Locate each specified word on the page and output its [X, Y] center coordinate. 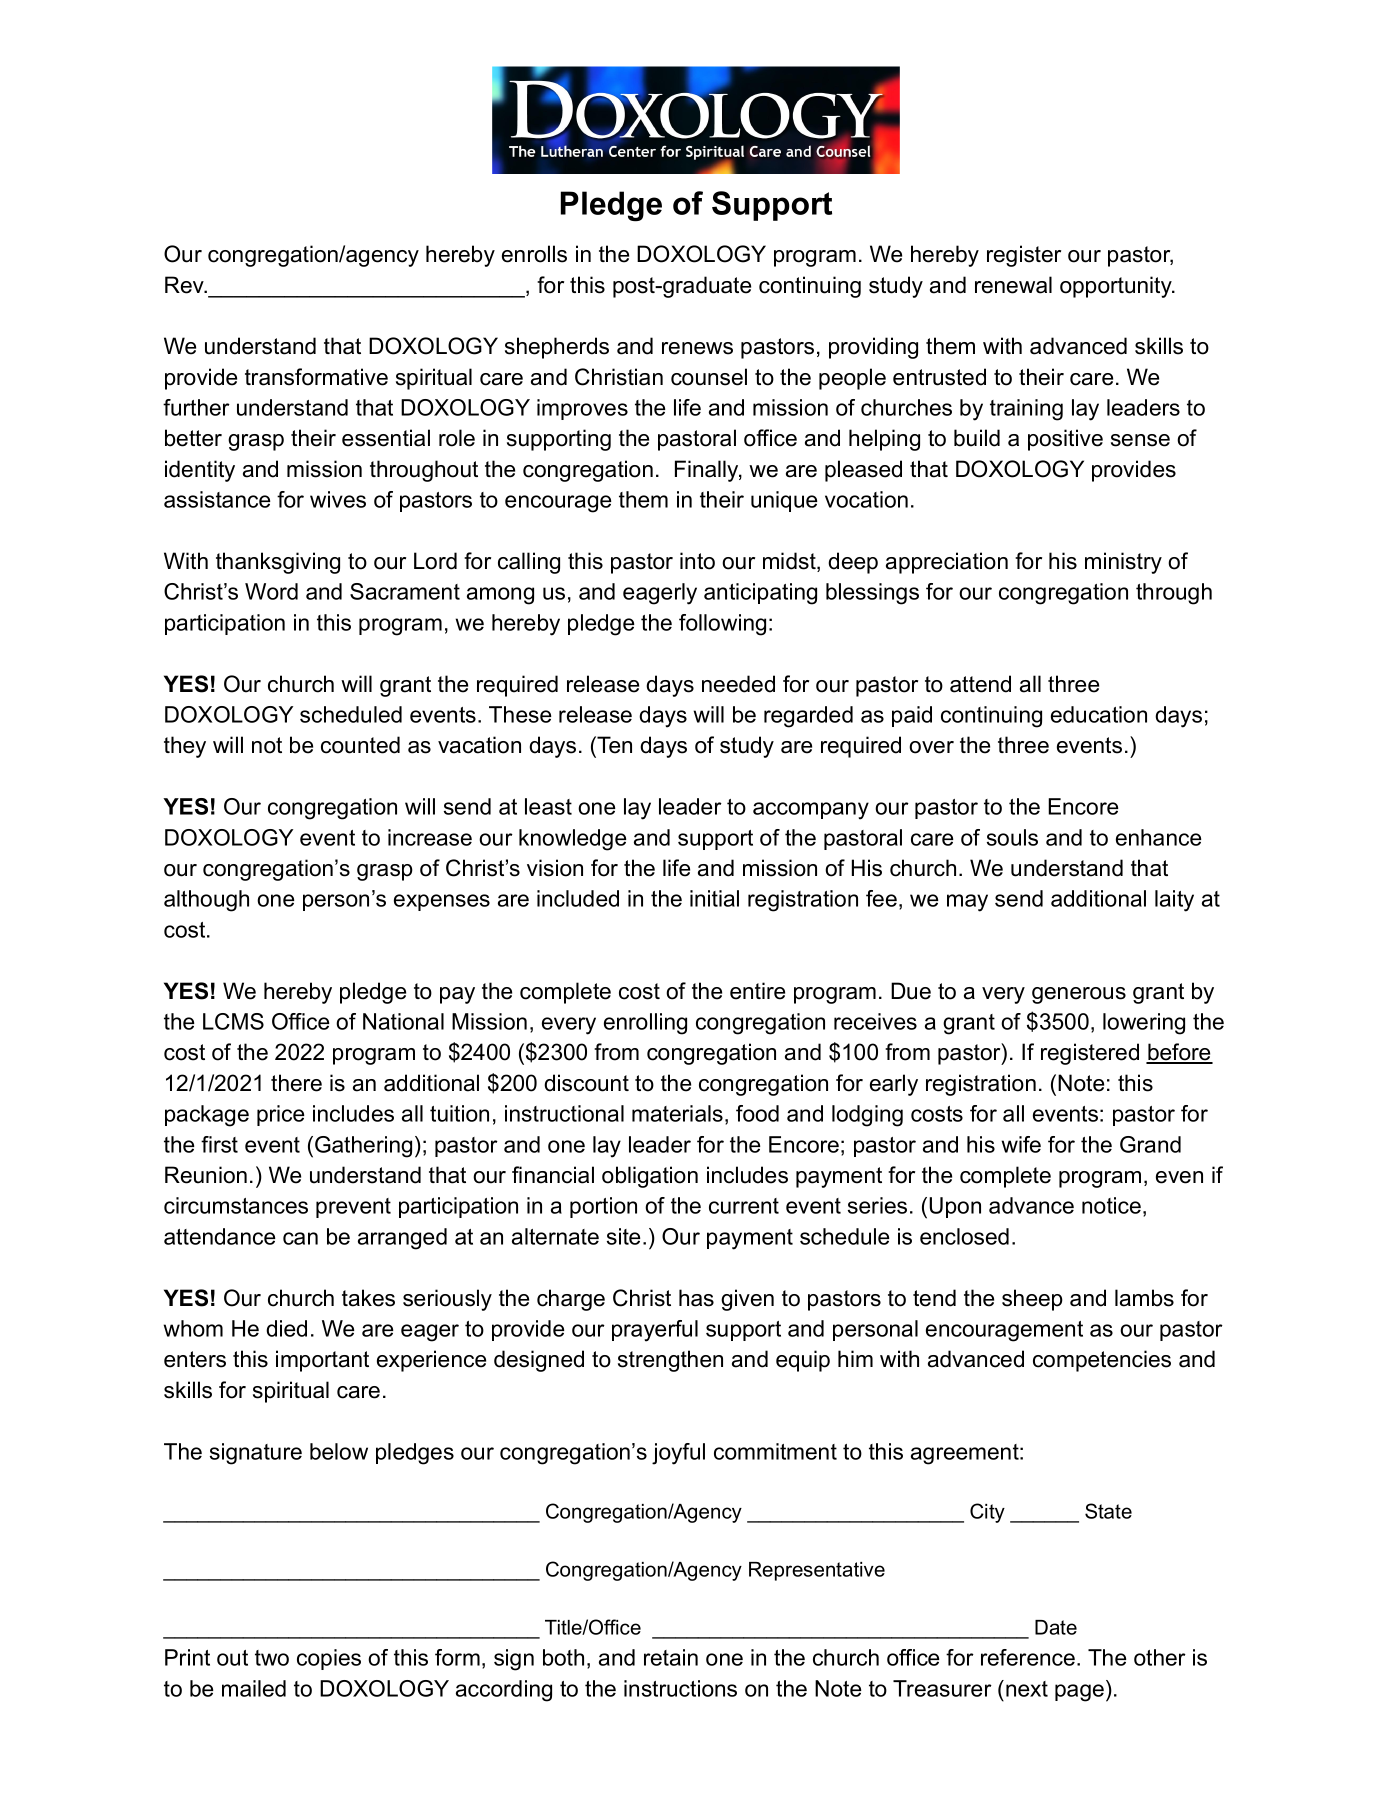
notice [1111, 1205]
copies [329, 1659]
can [300, 1238]
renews [697, 348]
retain [671, 1657]
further [196, 407]
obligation [650, 1177]
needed [738, 684]
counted [360, 745]
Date [1056, 1627]
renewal [1013, 285]
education [1099, 714]
